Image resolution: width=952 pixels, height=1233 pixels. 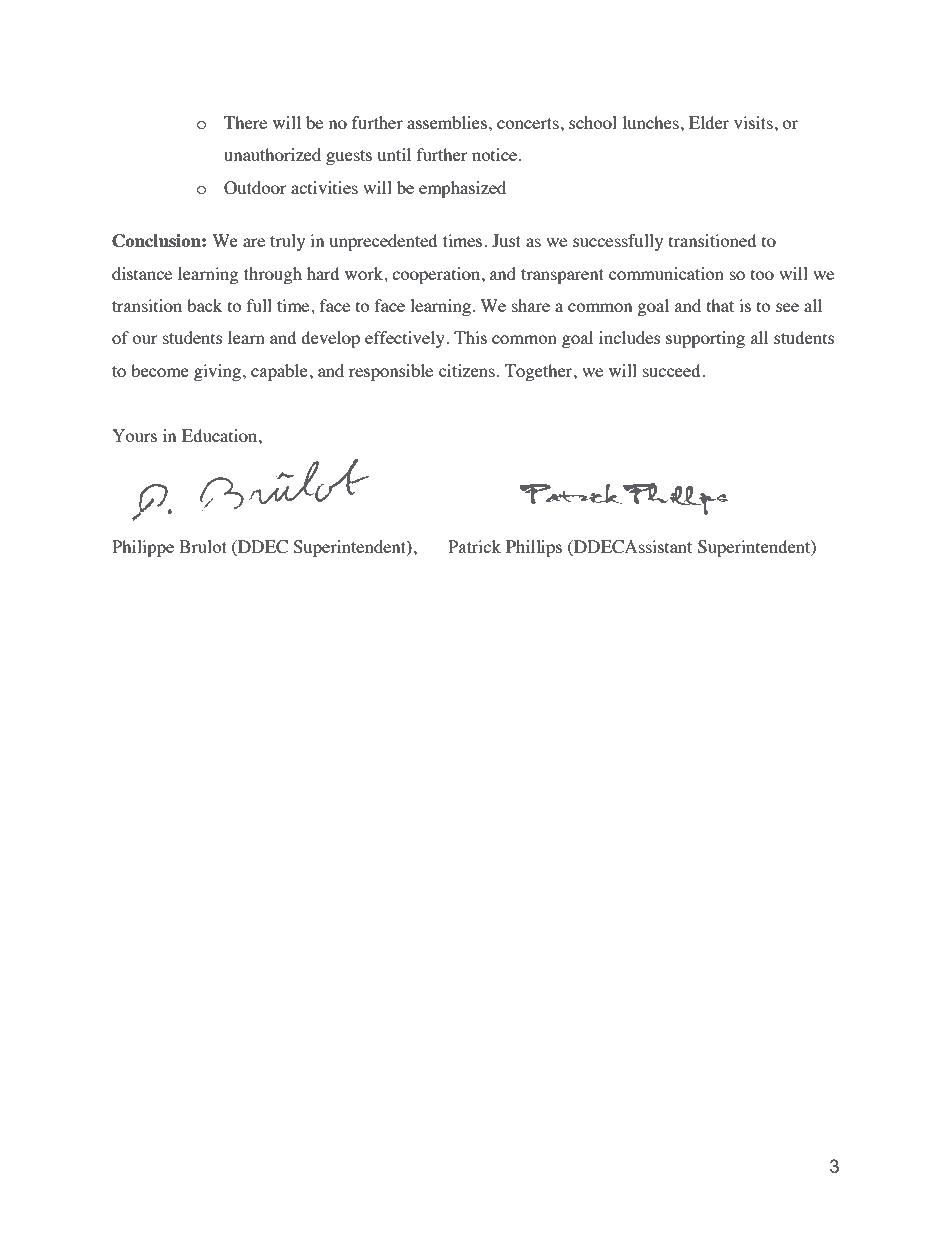 What do you see at coordinates (143, 548) in the image?
I see `Philippe` at bounding box center [143, 548].
